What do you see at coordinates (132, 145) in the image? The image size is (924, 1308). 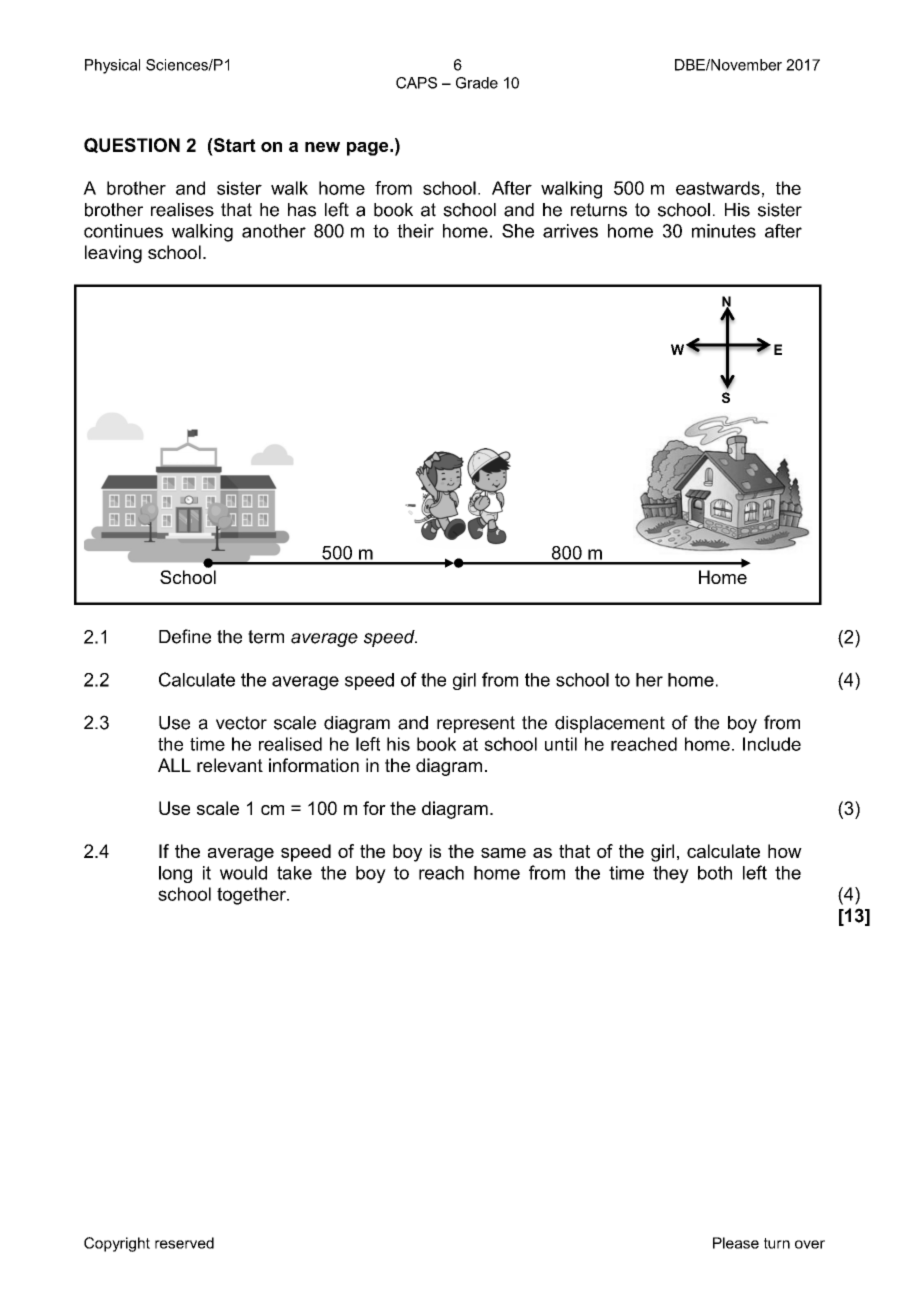 I see `QUESTION` at bounding box center [132, 145].
